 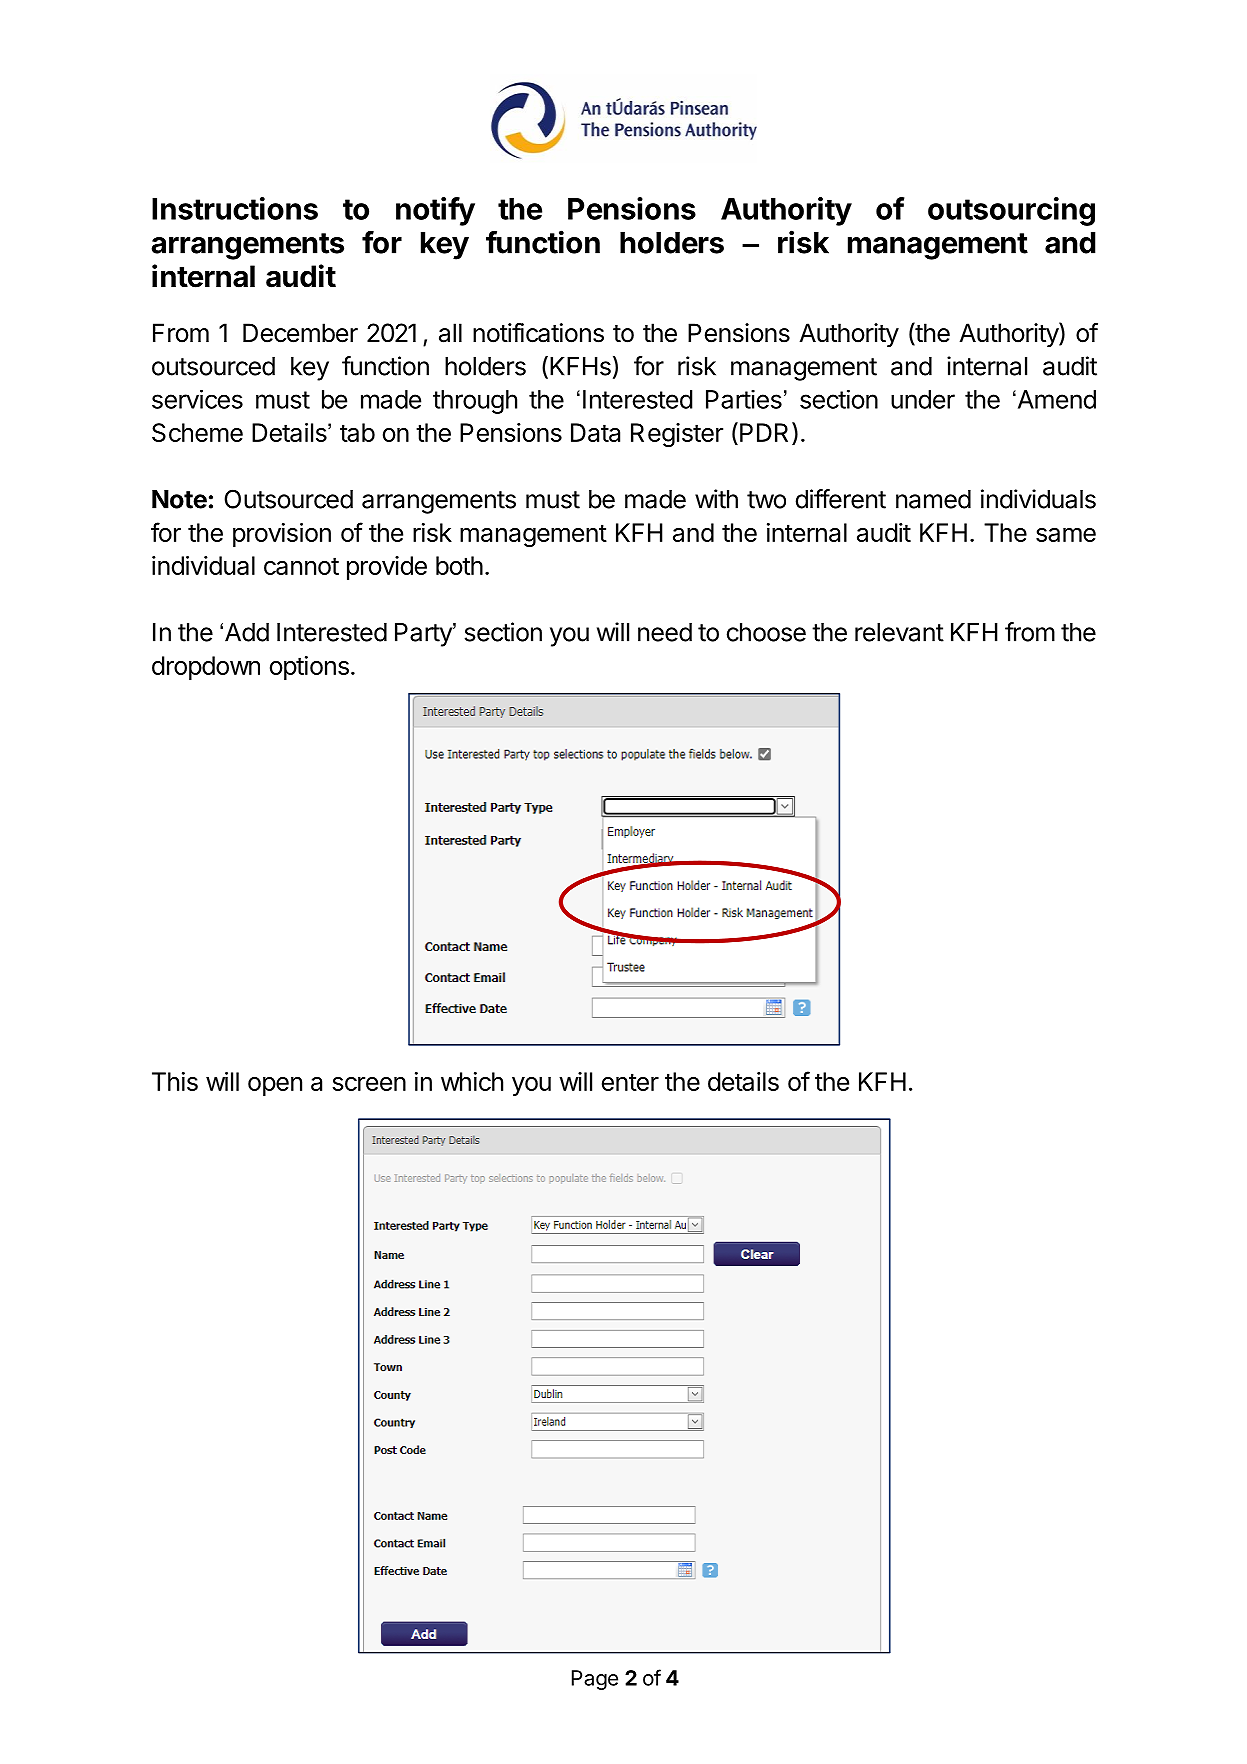 I want to click on open, so click(x=275, y=1086).
